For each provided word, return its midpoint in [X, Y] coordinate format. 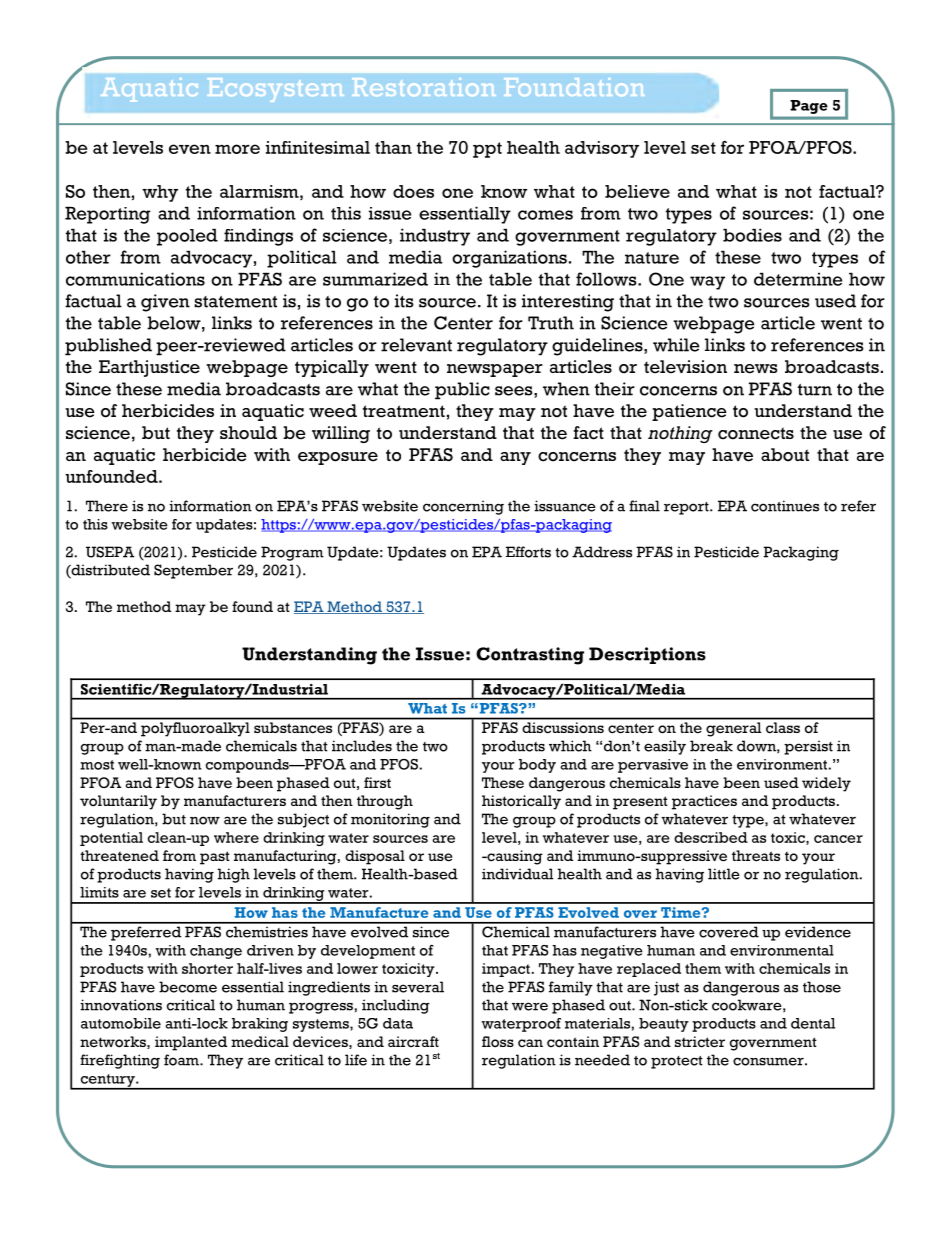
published [108, 347]
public [462, 391]
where [236, 837]
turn [815, 390]
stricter [700, 1042]
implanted [191, 1043]
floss [498, 1041]
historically [521, 802]
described [711, 837]
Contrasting [530, 656]
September [193, 571]
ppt [487, 150]
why [160, 193]
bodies [752, 235]
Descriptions [647, 655]
